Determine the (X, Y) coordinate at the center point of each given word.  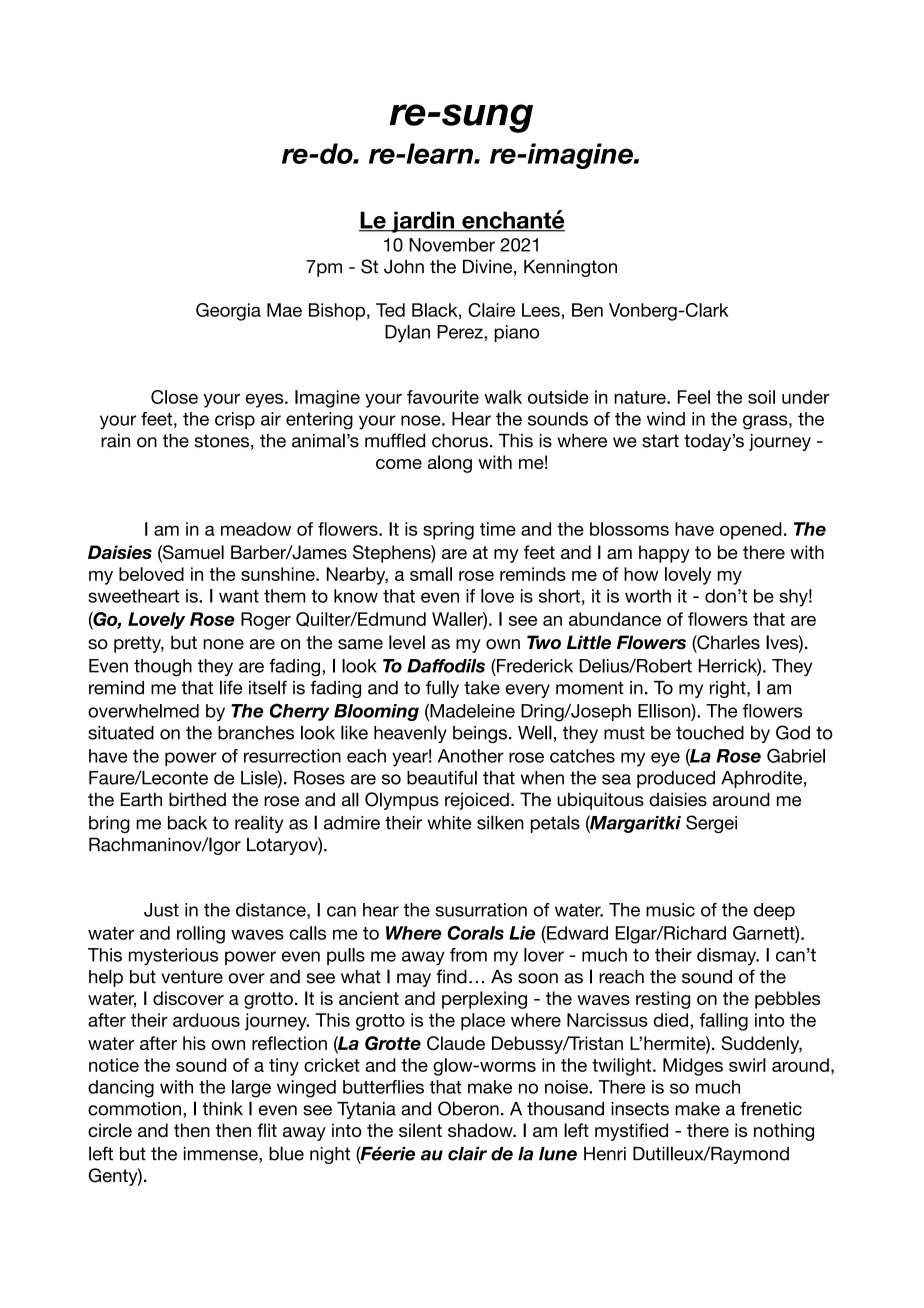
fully (442, 689)
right (729, 689)
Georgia (228, 312)
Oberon (468, 1108)
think (222, 1109)
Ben (587, 310)
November (452, 245)
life (231, 687)
